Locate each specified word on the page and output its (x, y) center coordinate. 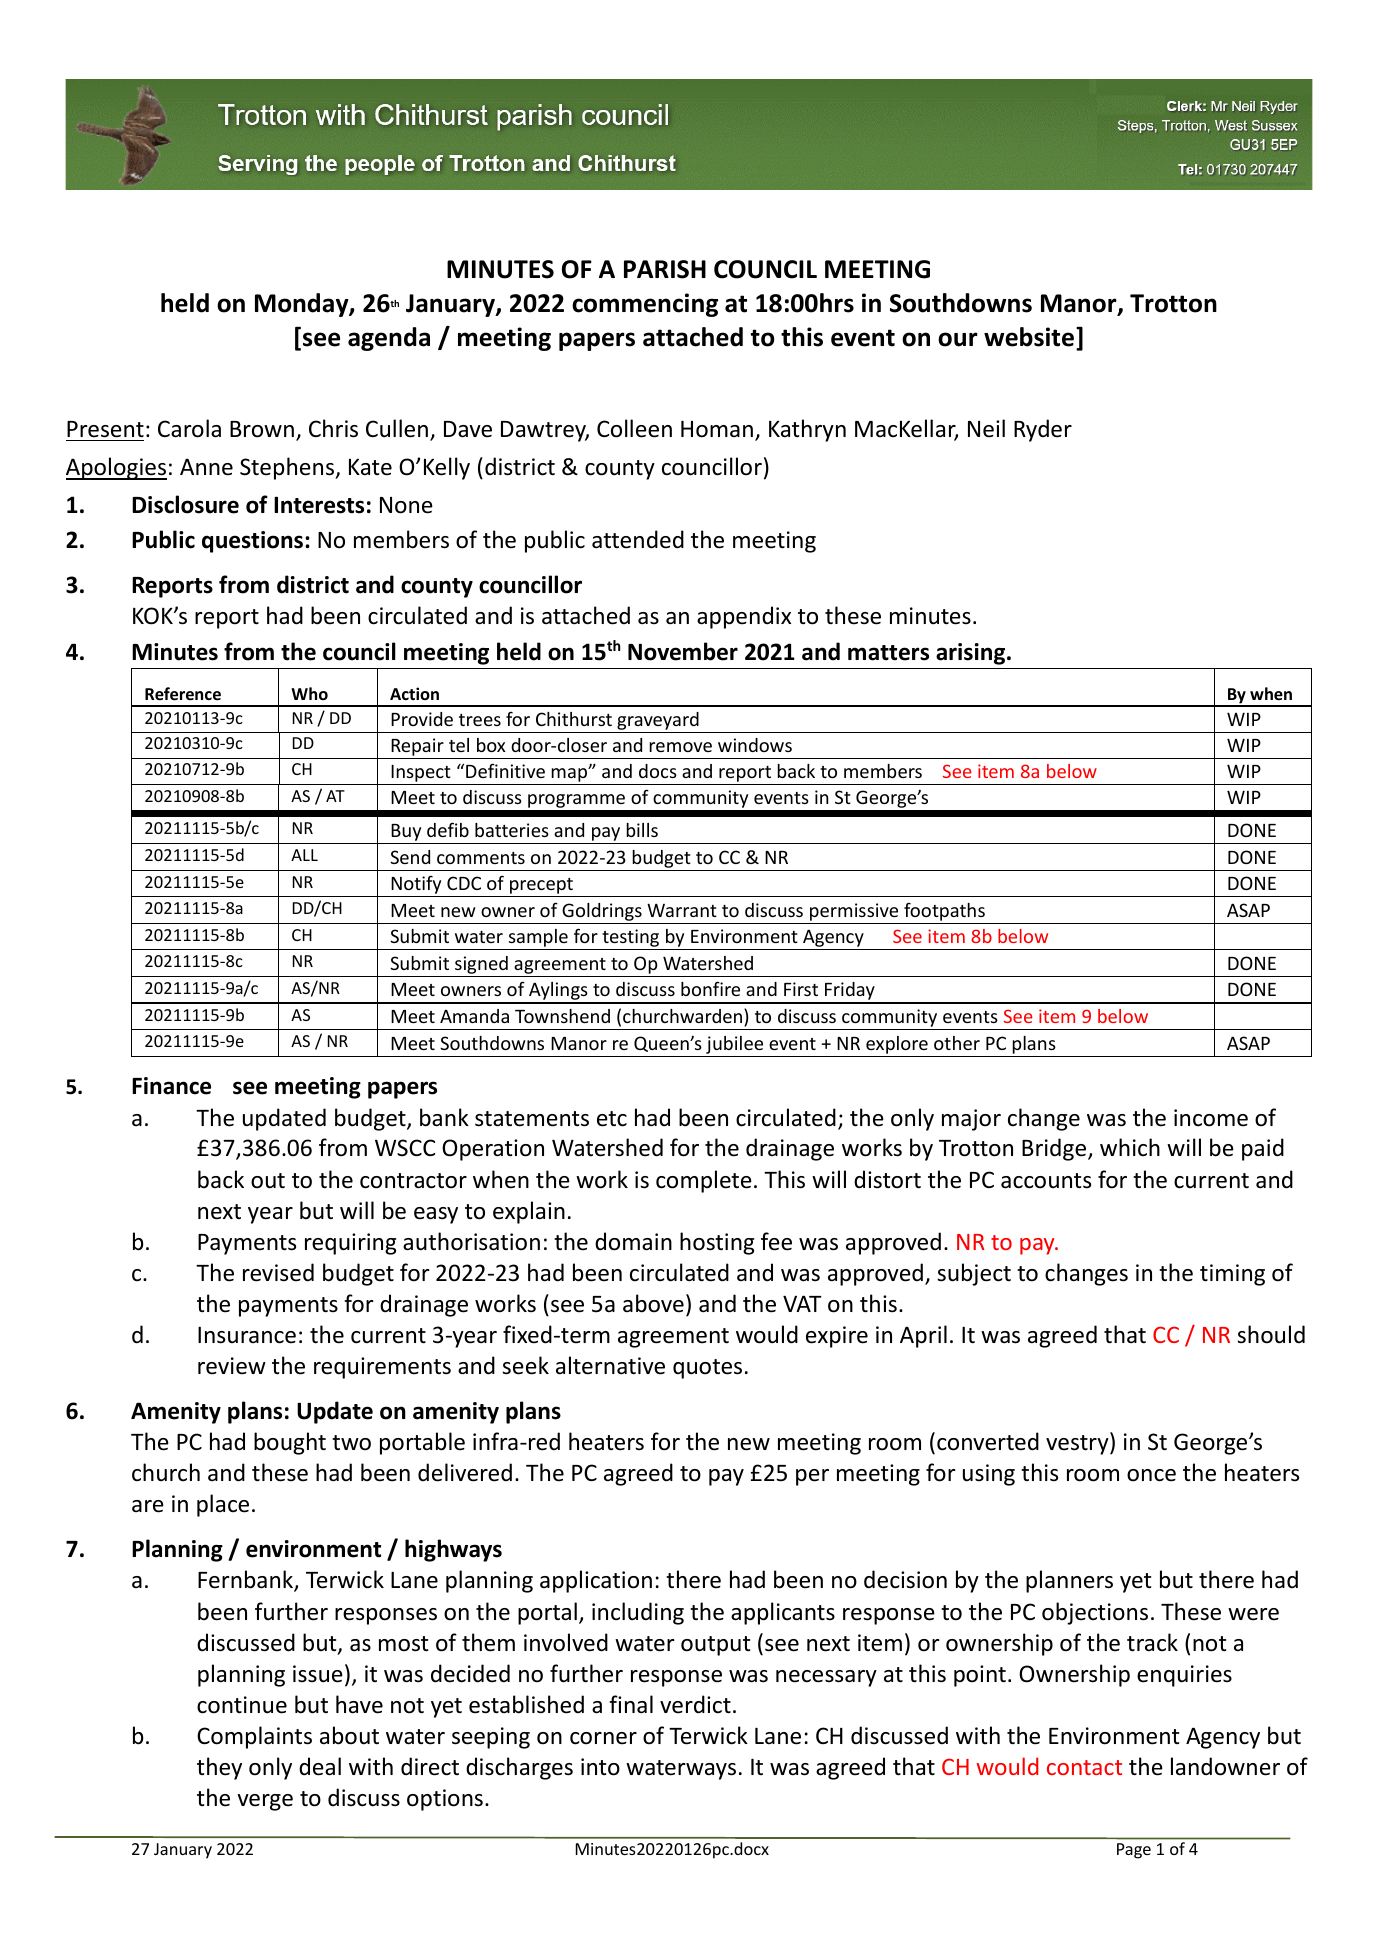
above (653, 1303)
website (1029, 337)
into (600, 1767)
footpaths (944, 912)
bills (642, 830)
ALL (304, 855)
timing (1232, 1275)
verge (265, 1802)
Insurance (247, 1335)
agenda (389, 339)
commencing (645, 305)
